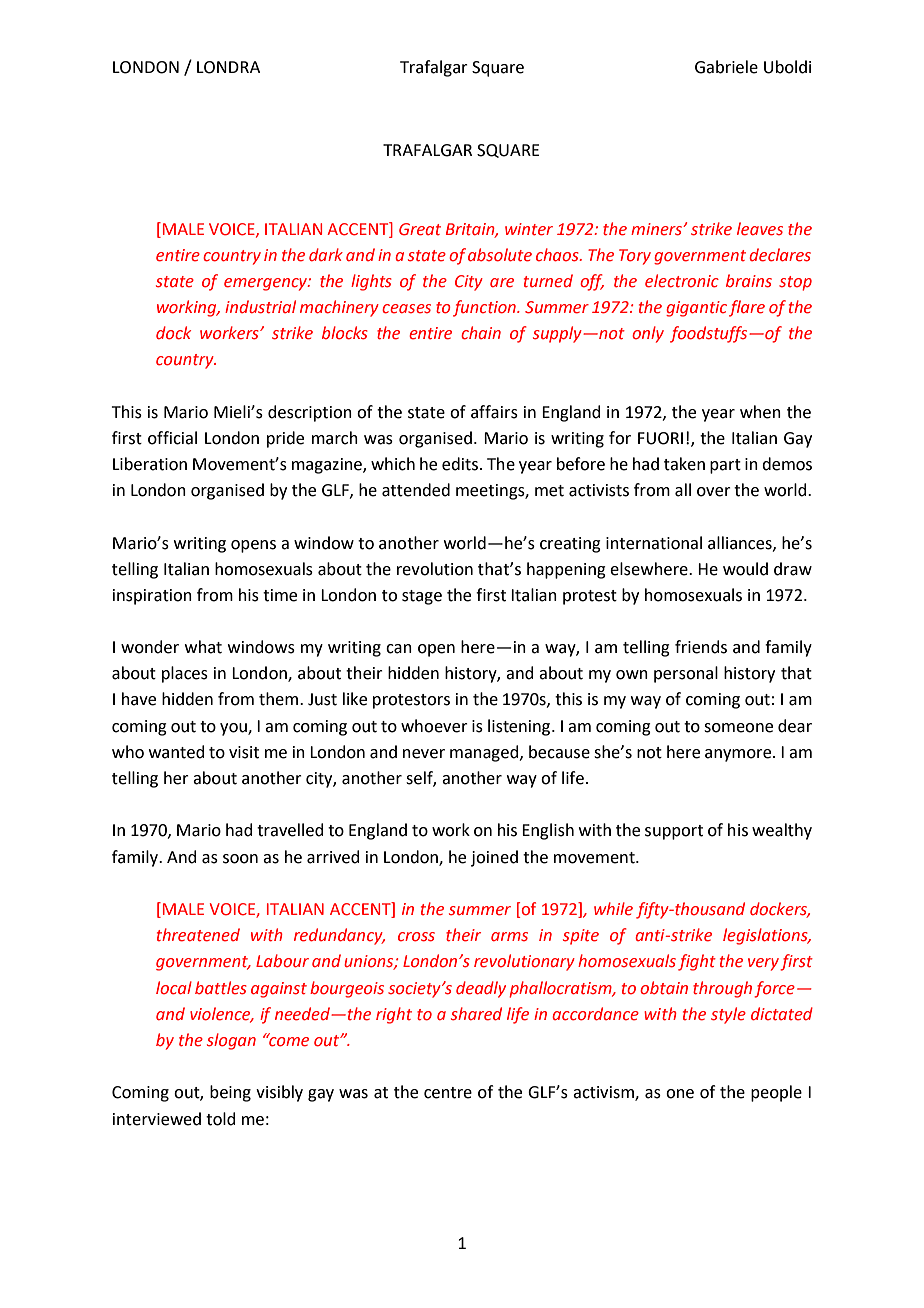 Image resolution: width=924 pixels, height=1308 pixels. What do you see at coordinates (230, 1093) in the page?
I see `being` at bounding box center [230, 1093].
